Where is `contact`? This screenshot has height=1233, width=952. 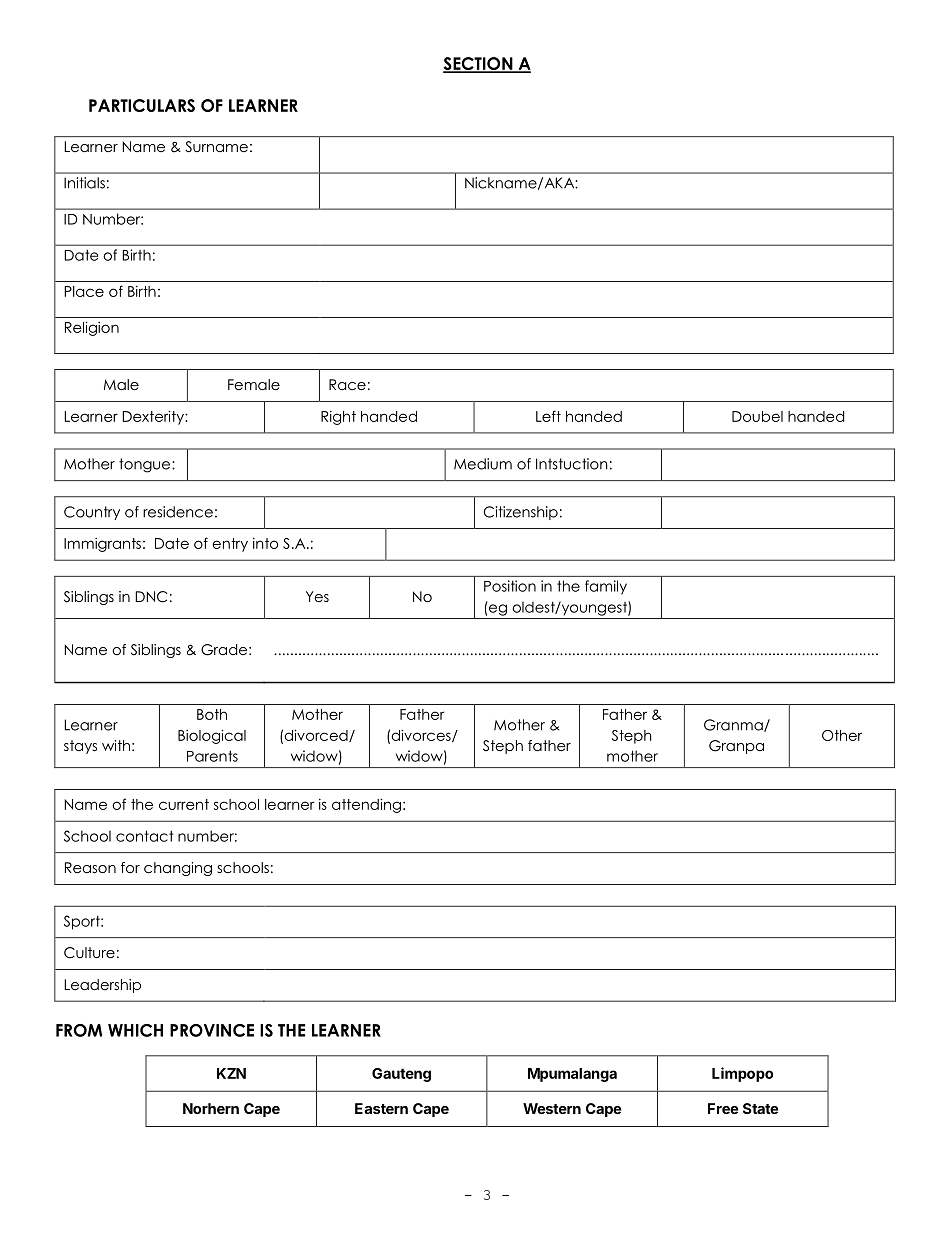
contact is located at coordinates (144, 836).
